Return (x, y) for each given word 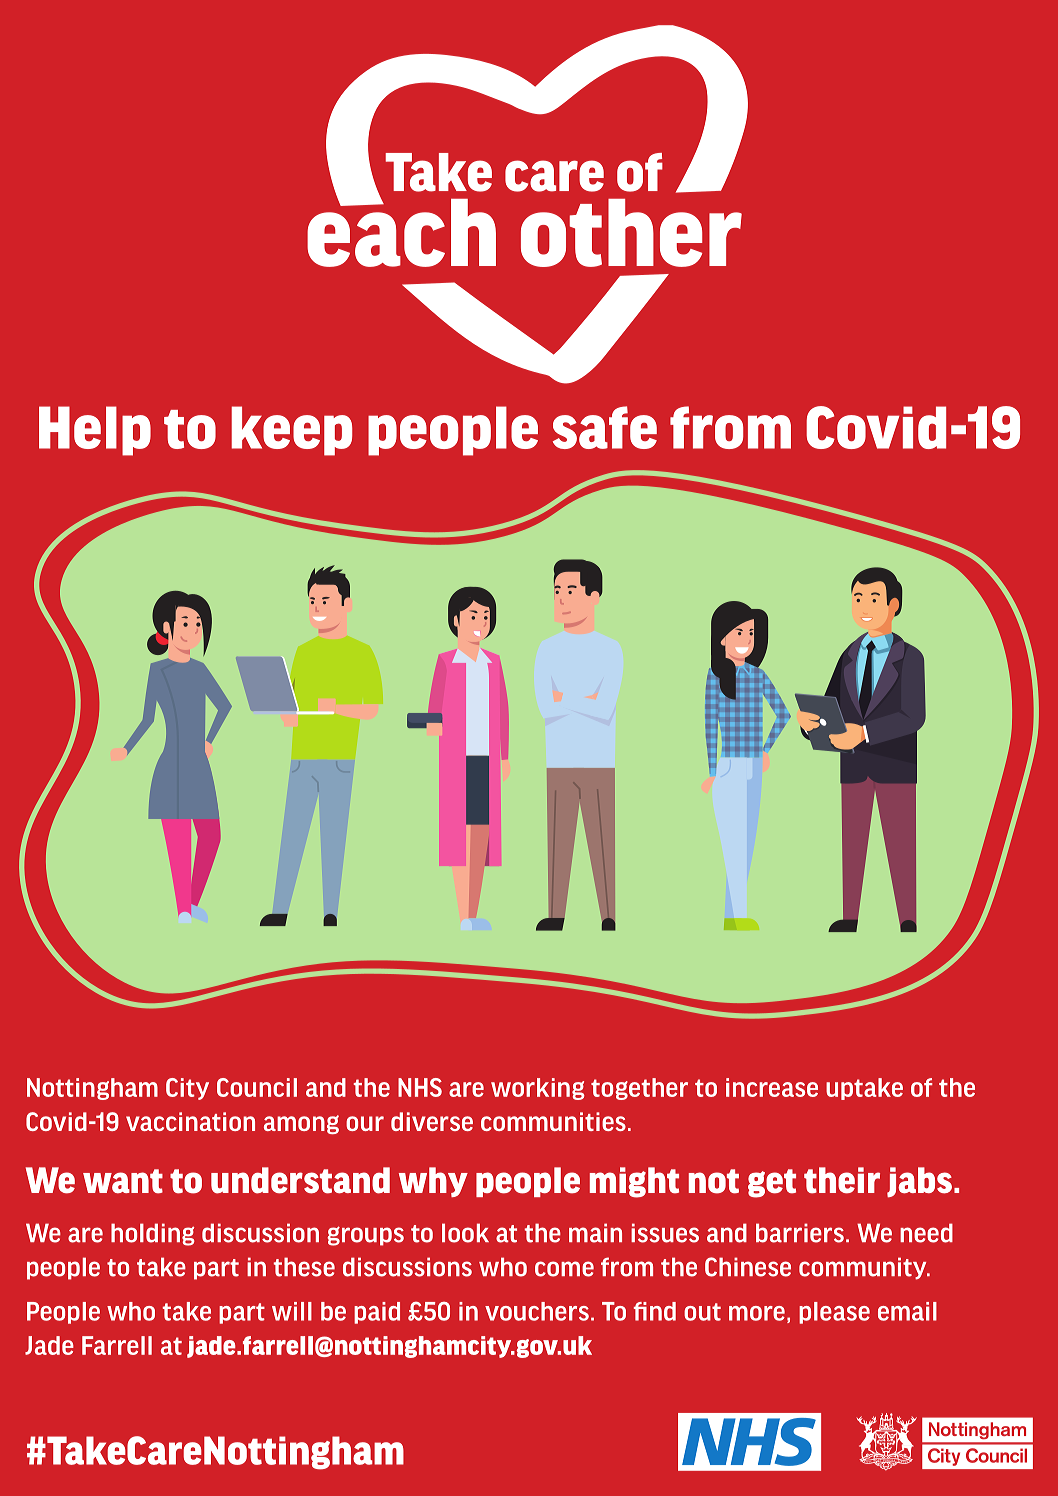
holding (153, 1234)
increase (772, 1087)
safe (605, 427)
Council (257, 1087)
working (538, 1089)
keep (291, 431)
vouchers (537, 1311)
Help (95, 431)
